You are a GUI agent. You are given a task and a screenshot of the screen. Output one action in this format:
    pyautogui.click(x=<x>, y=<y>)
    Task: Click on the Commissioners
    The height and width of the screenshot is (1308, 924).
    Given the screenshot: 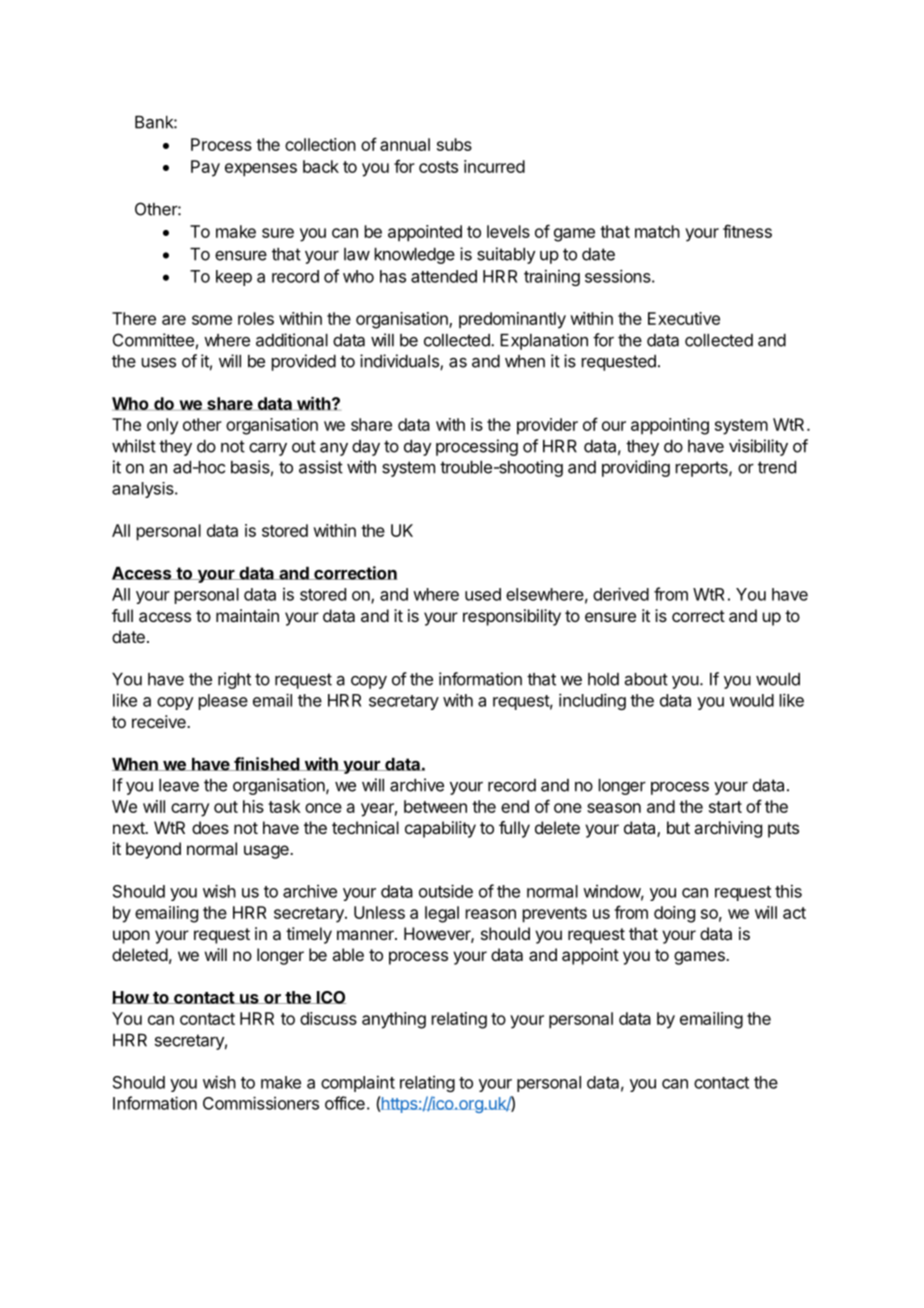 What is the action you would take?
    pyautogui.click(x=261, y=1103)
